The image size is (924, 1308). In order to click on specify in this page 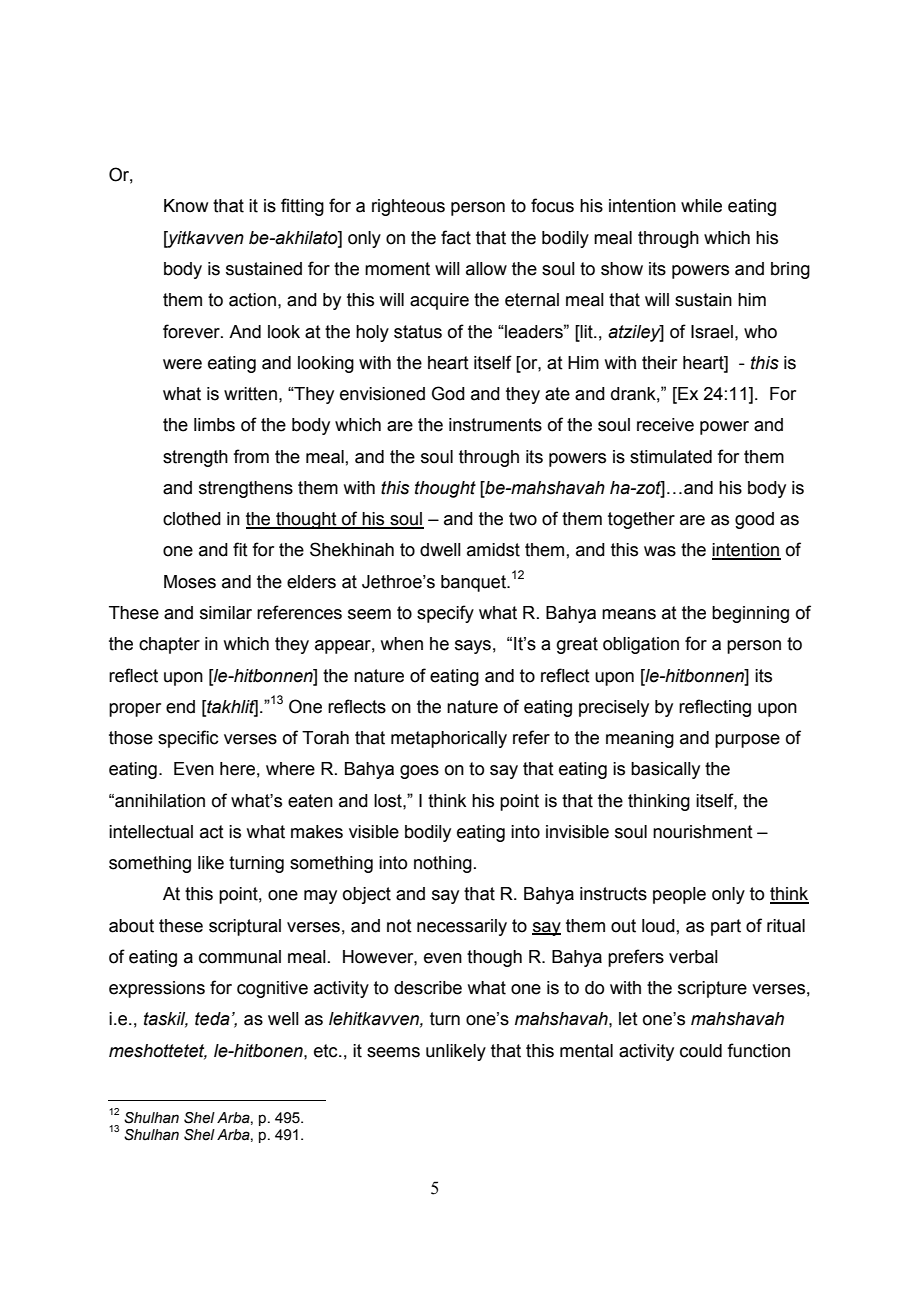, I will do `click(445, 614)`.
